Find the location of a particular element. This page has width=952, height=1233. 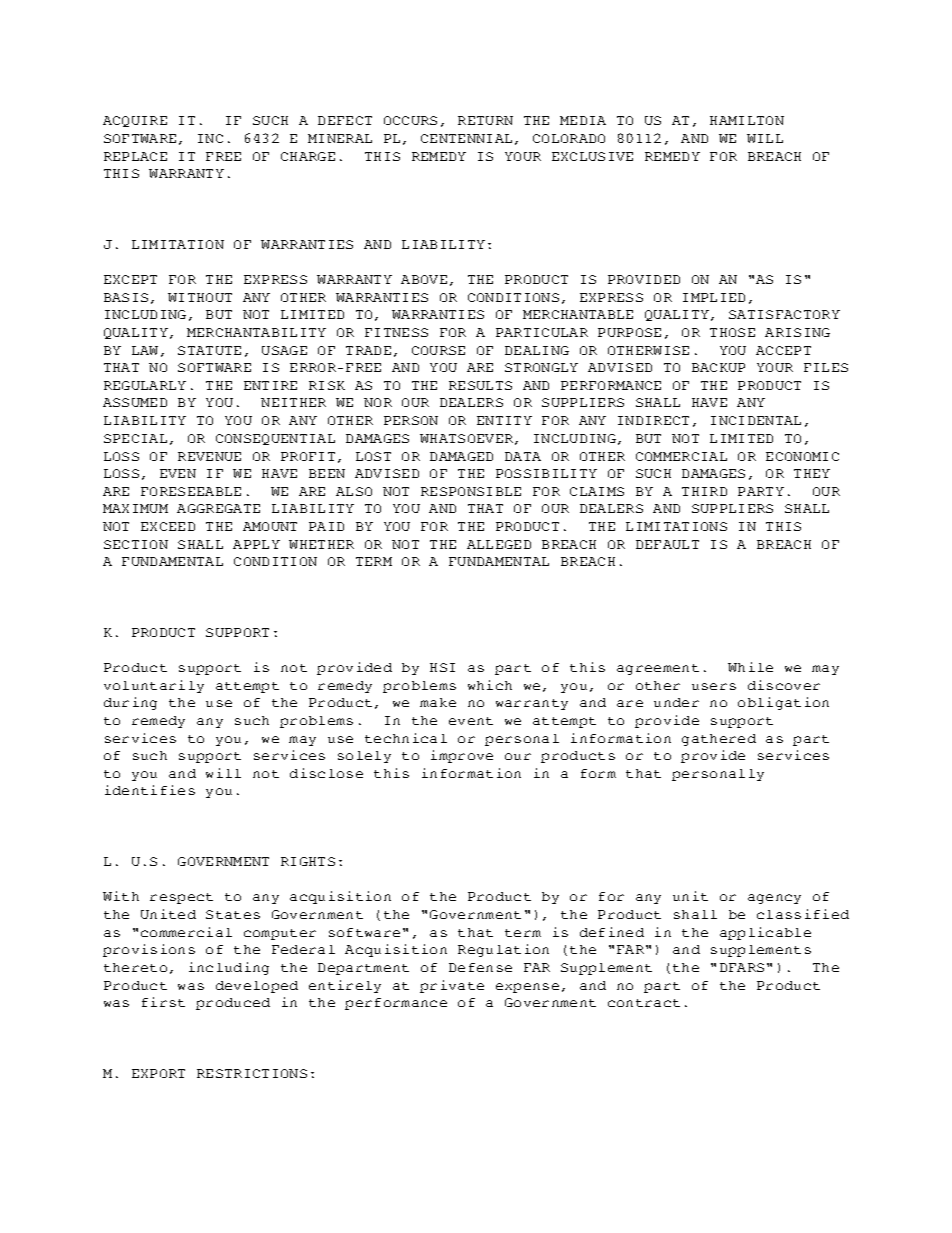

RESTRICTIONS is located at coordinates (252, 1073).
